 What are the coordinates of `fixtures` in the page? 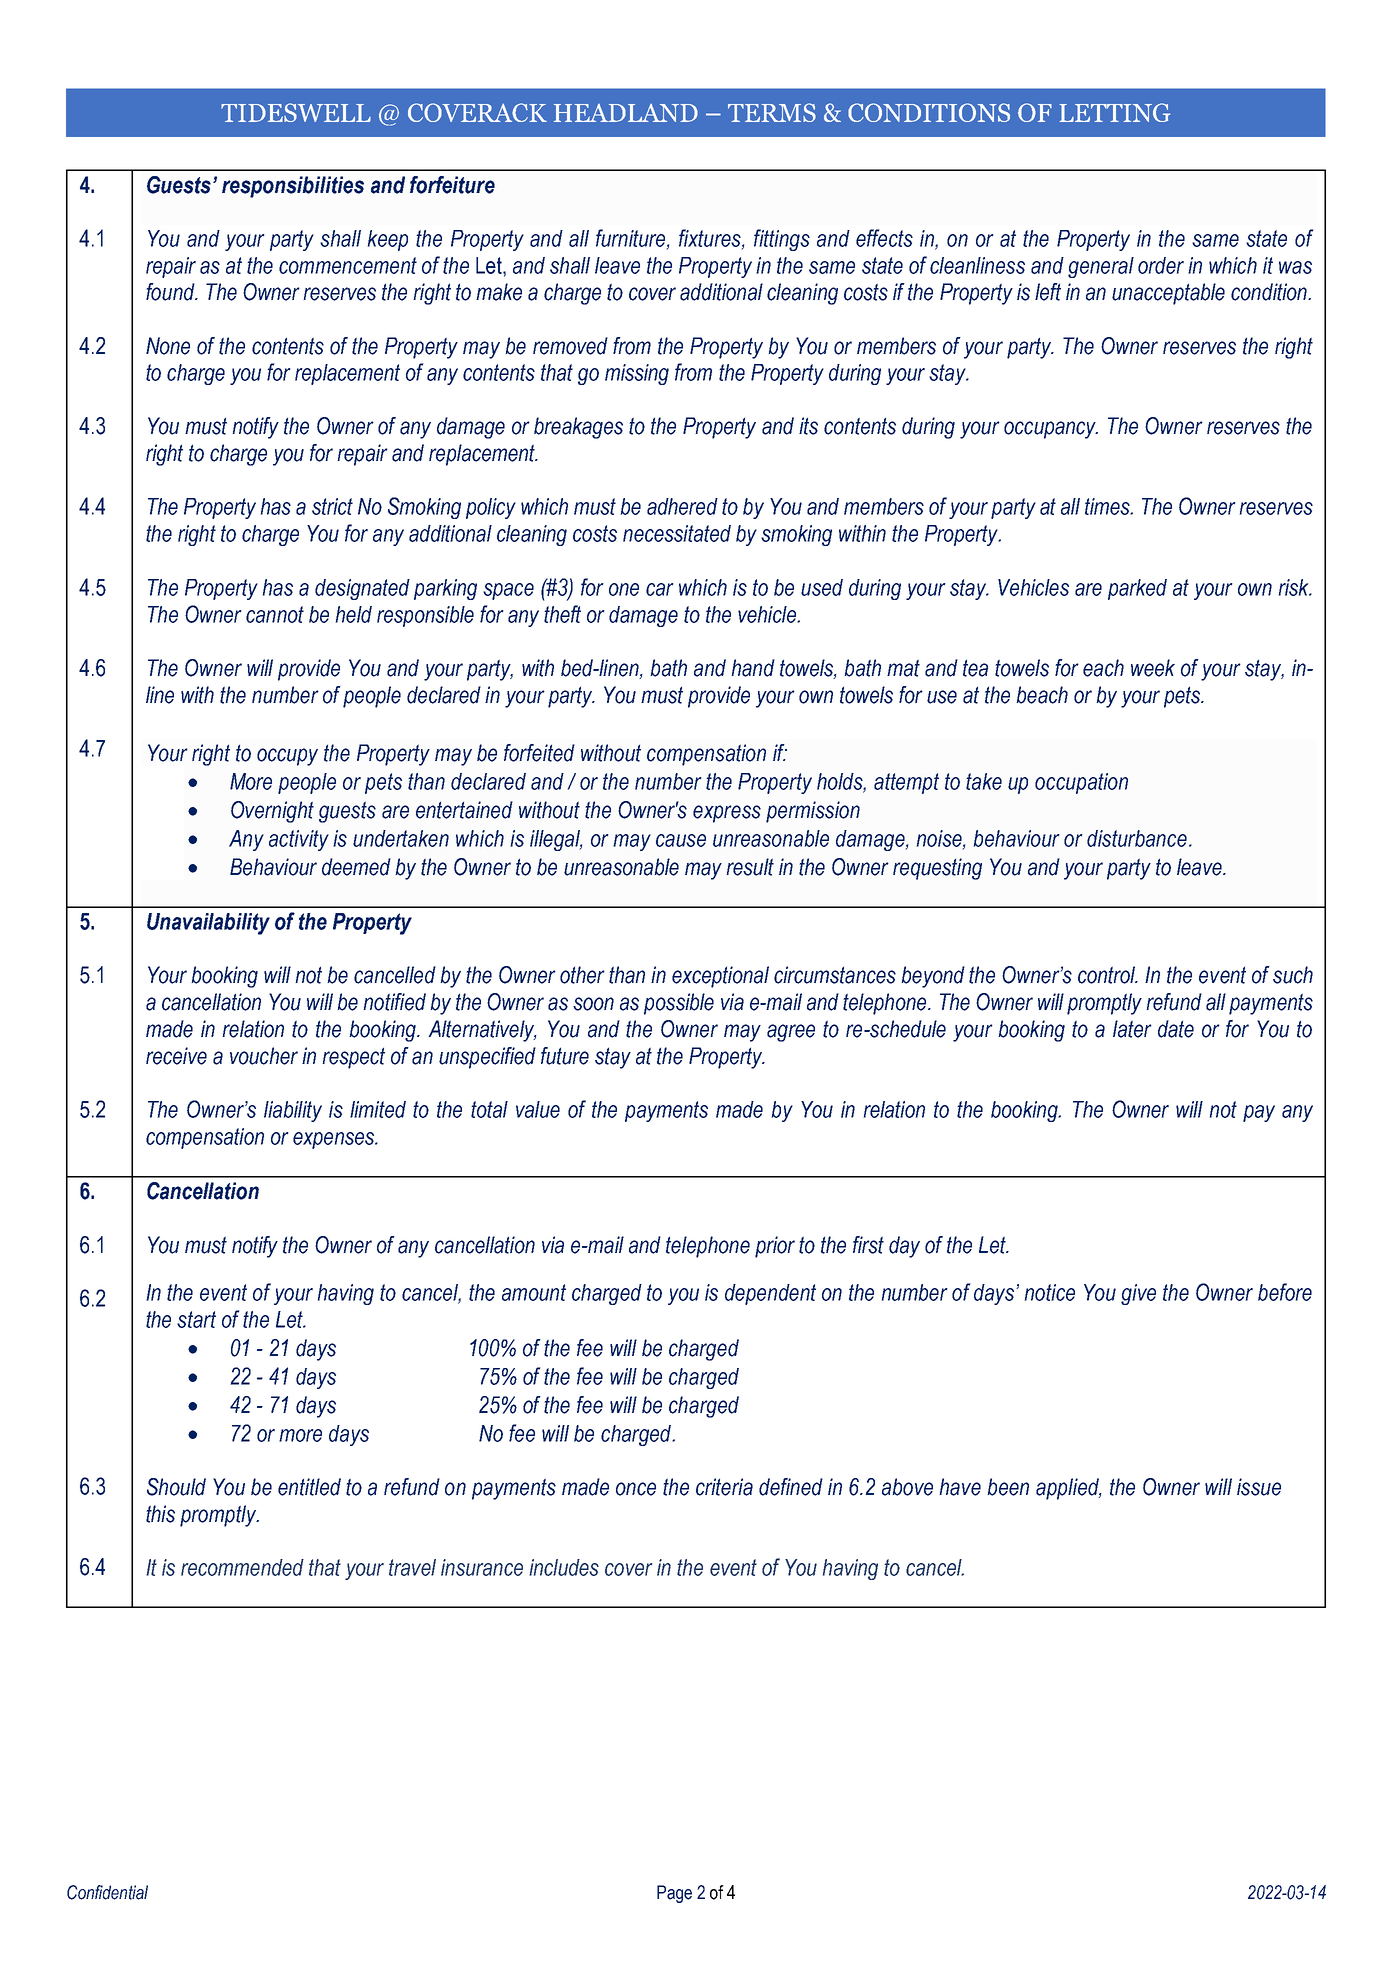 It's located at (711, 239).
